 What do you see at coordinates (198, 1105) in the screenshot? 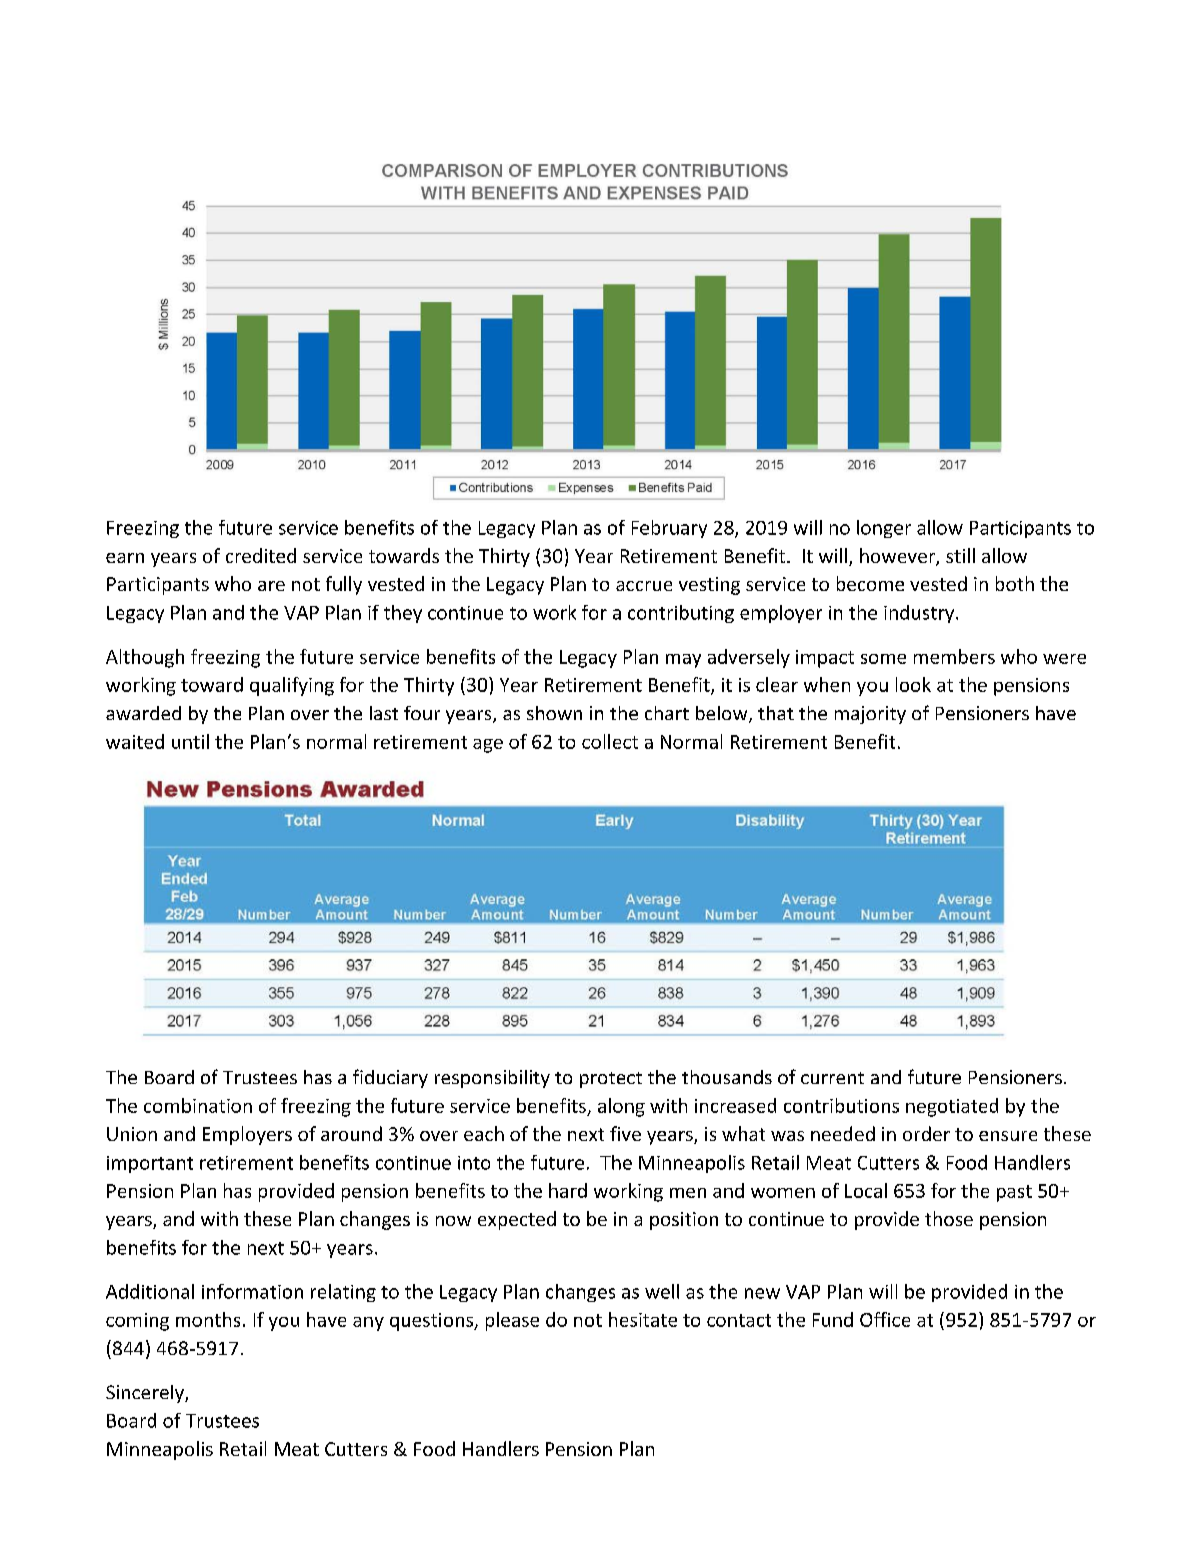
I see `combination` at bounding box center [198, 1105].
